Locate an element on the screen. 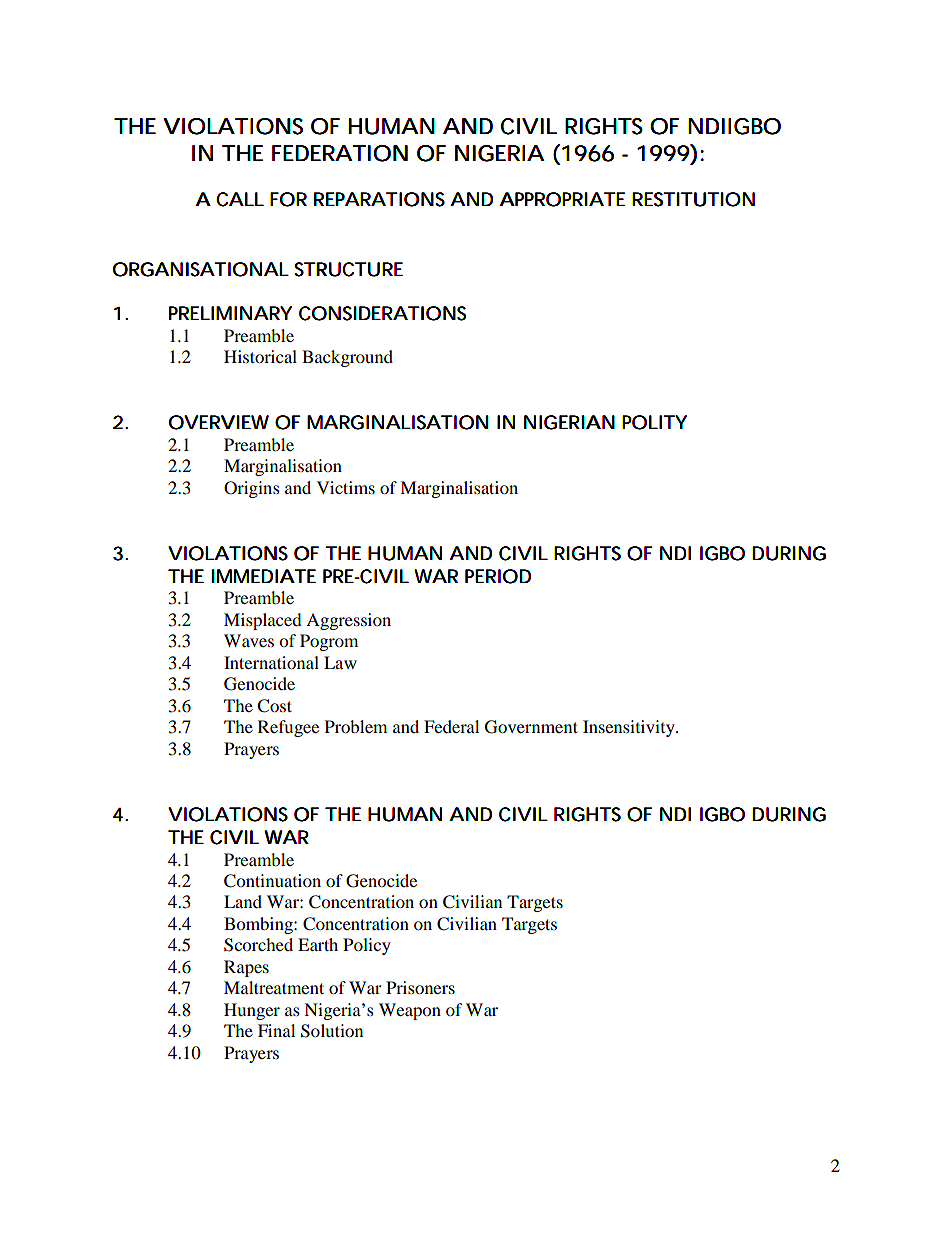 The image size is (952, 1233). PERIOD is located at coordinates (498, 576).
